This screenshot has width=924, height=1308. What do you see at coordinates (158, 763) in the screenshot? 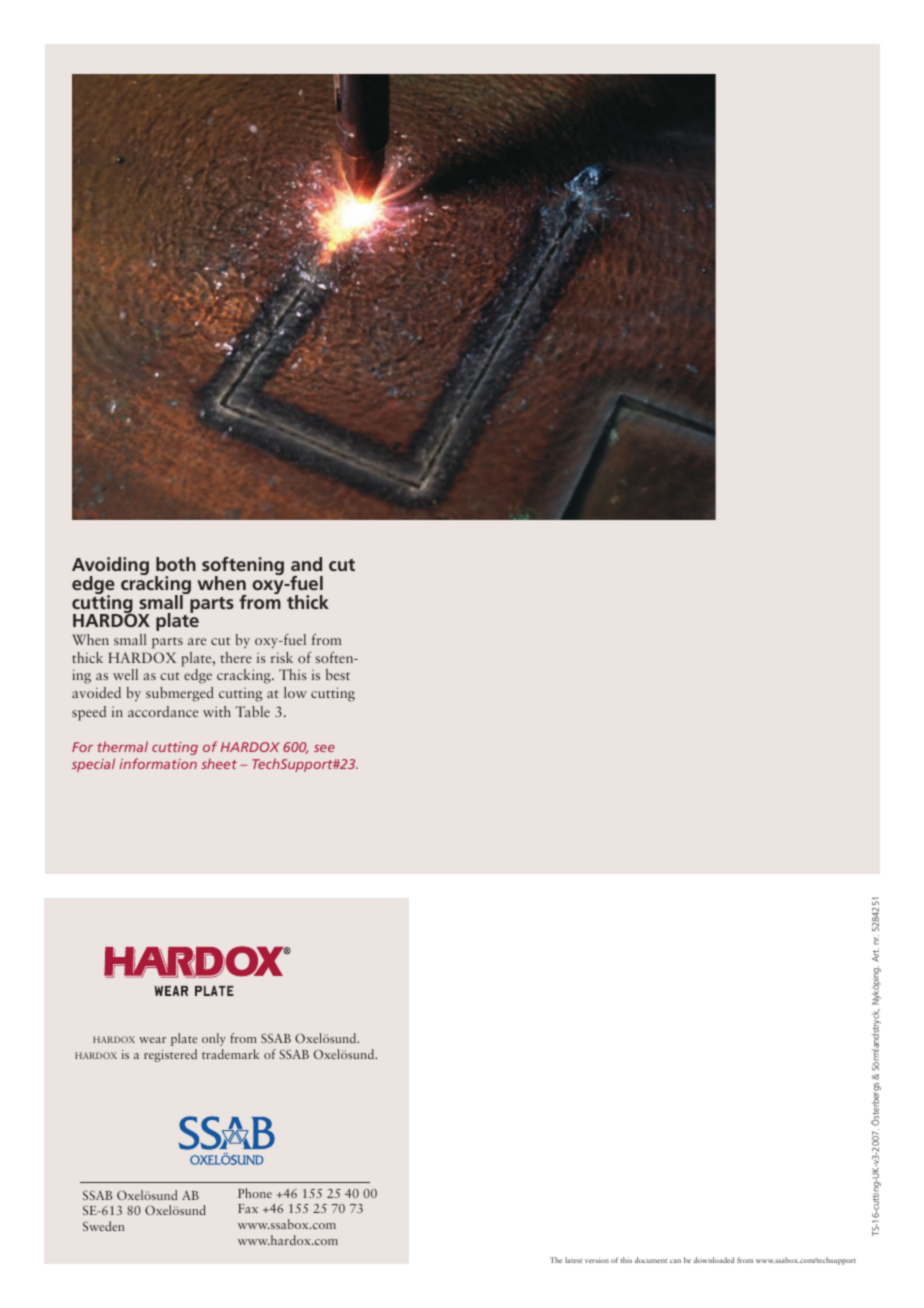
I see `information` at bounding box center [158, 763].
